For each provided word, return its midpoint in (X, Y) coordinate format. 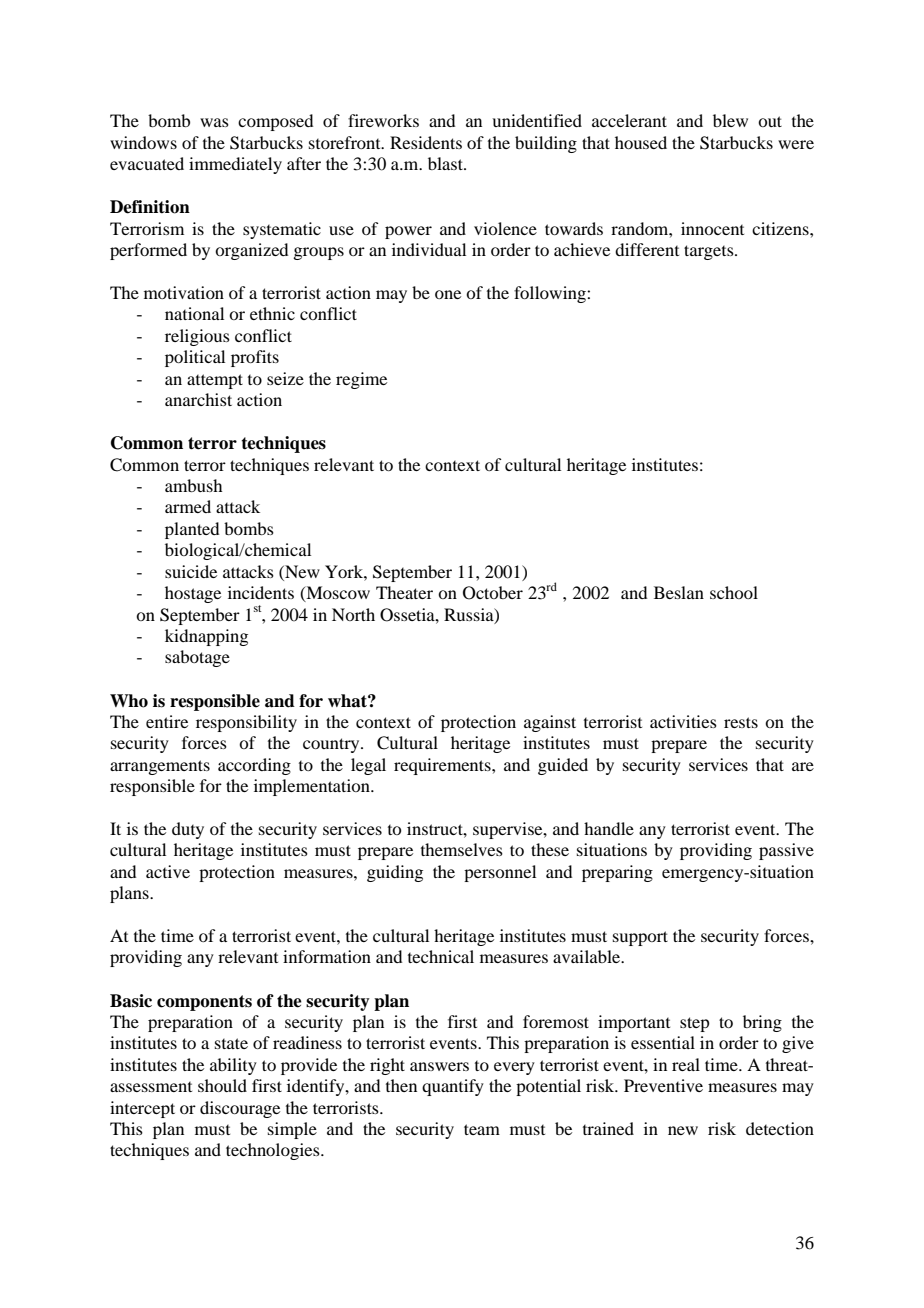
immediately (235, 165)
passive (786, 851)
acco (234, 766)
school (734, 592)
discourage (240, 1109)
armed (188, 506)
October (493, 593)
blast (446, 163)
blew (730, 120)
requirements (443, 766)
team (482, 1129)
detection (780, 1128)
